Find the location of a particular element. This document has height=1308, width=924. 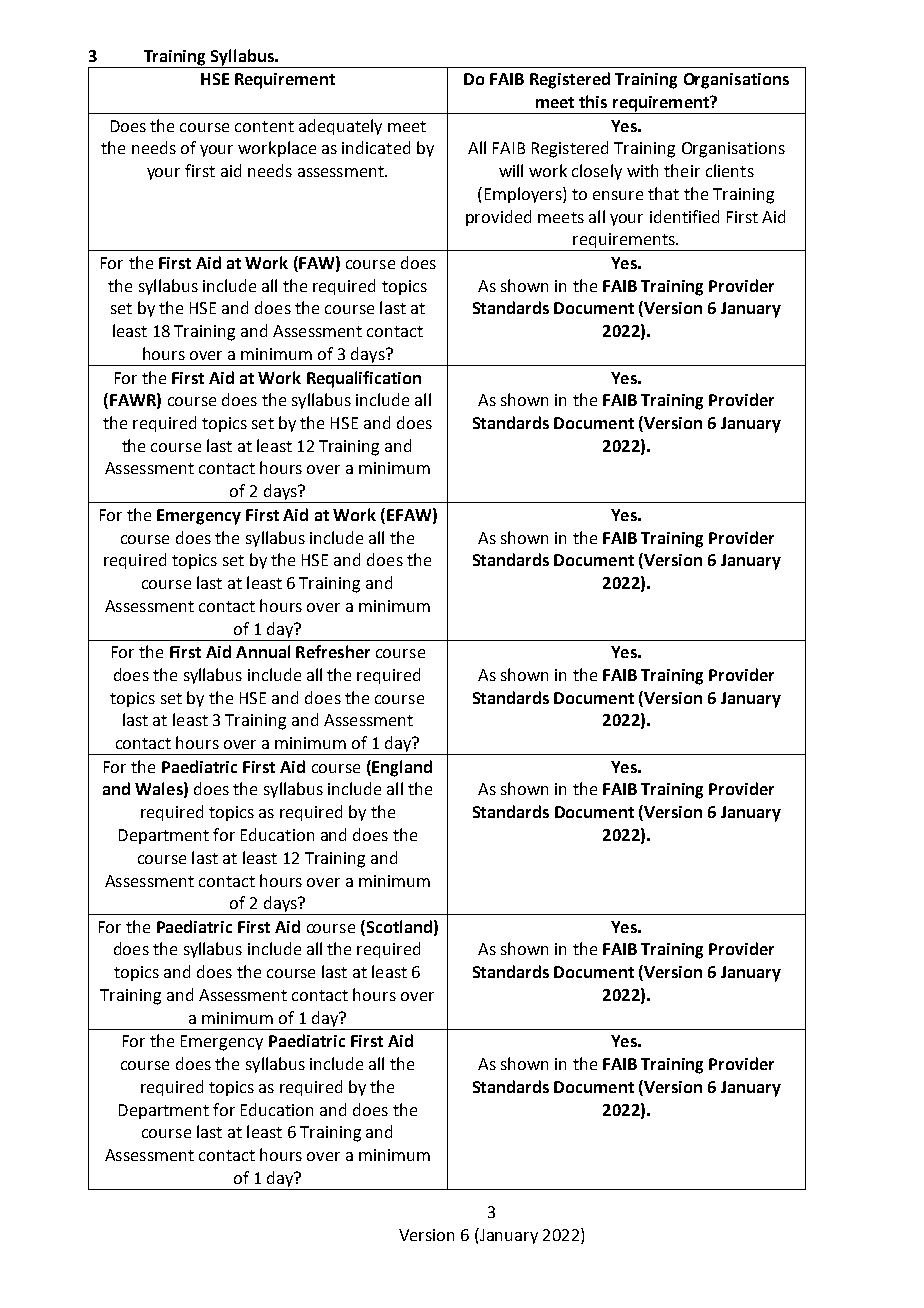

will is located at coordinates (511, 170).
